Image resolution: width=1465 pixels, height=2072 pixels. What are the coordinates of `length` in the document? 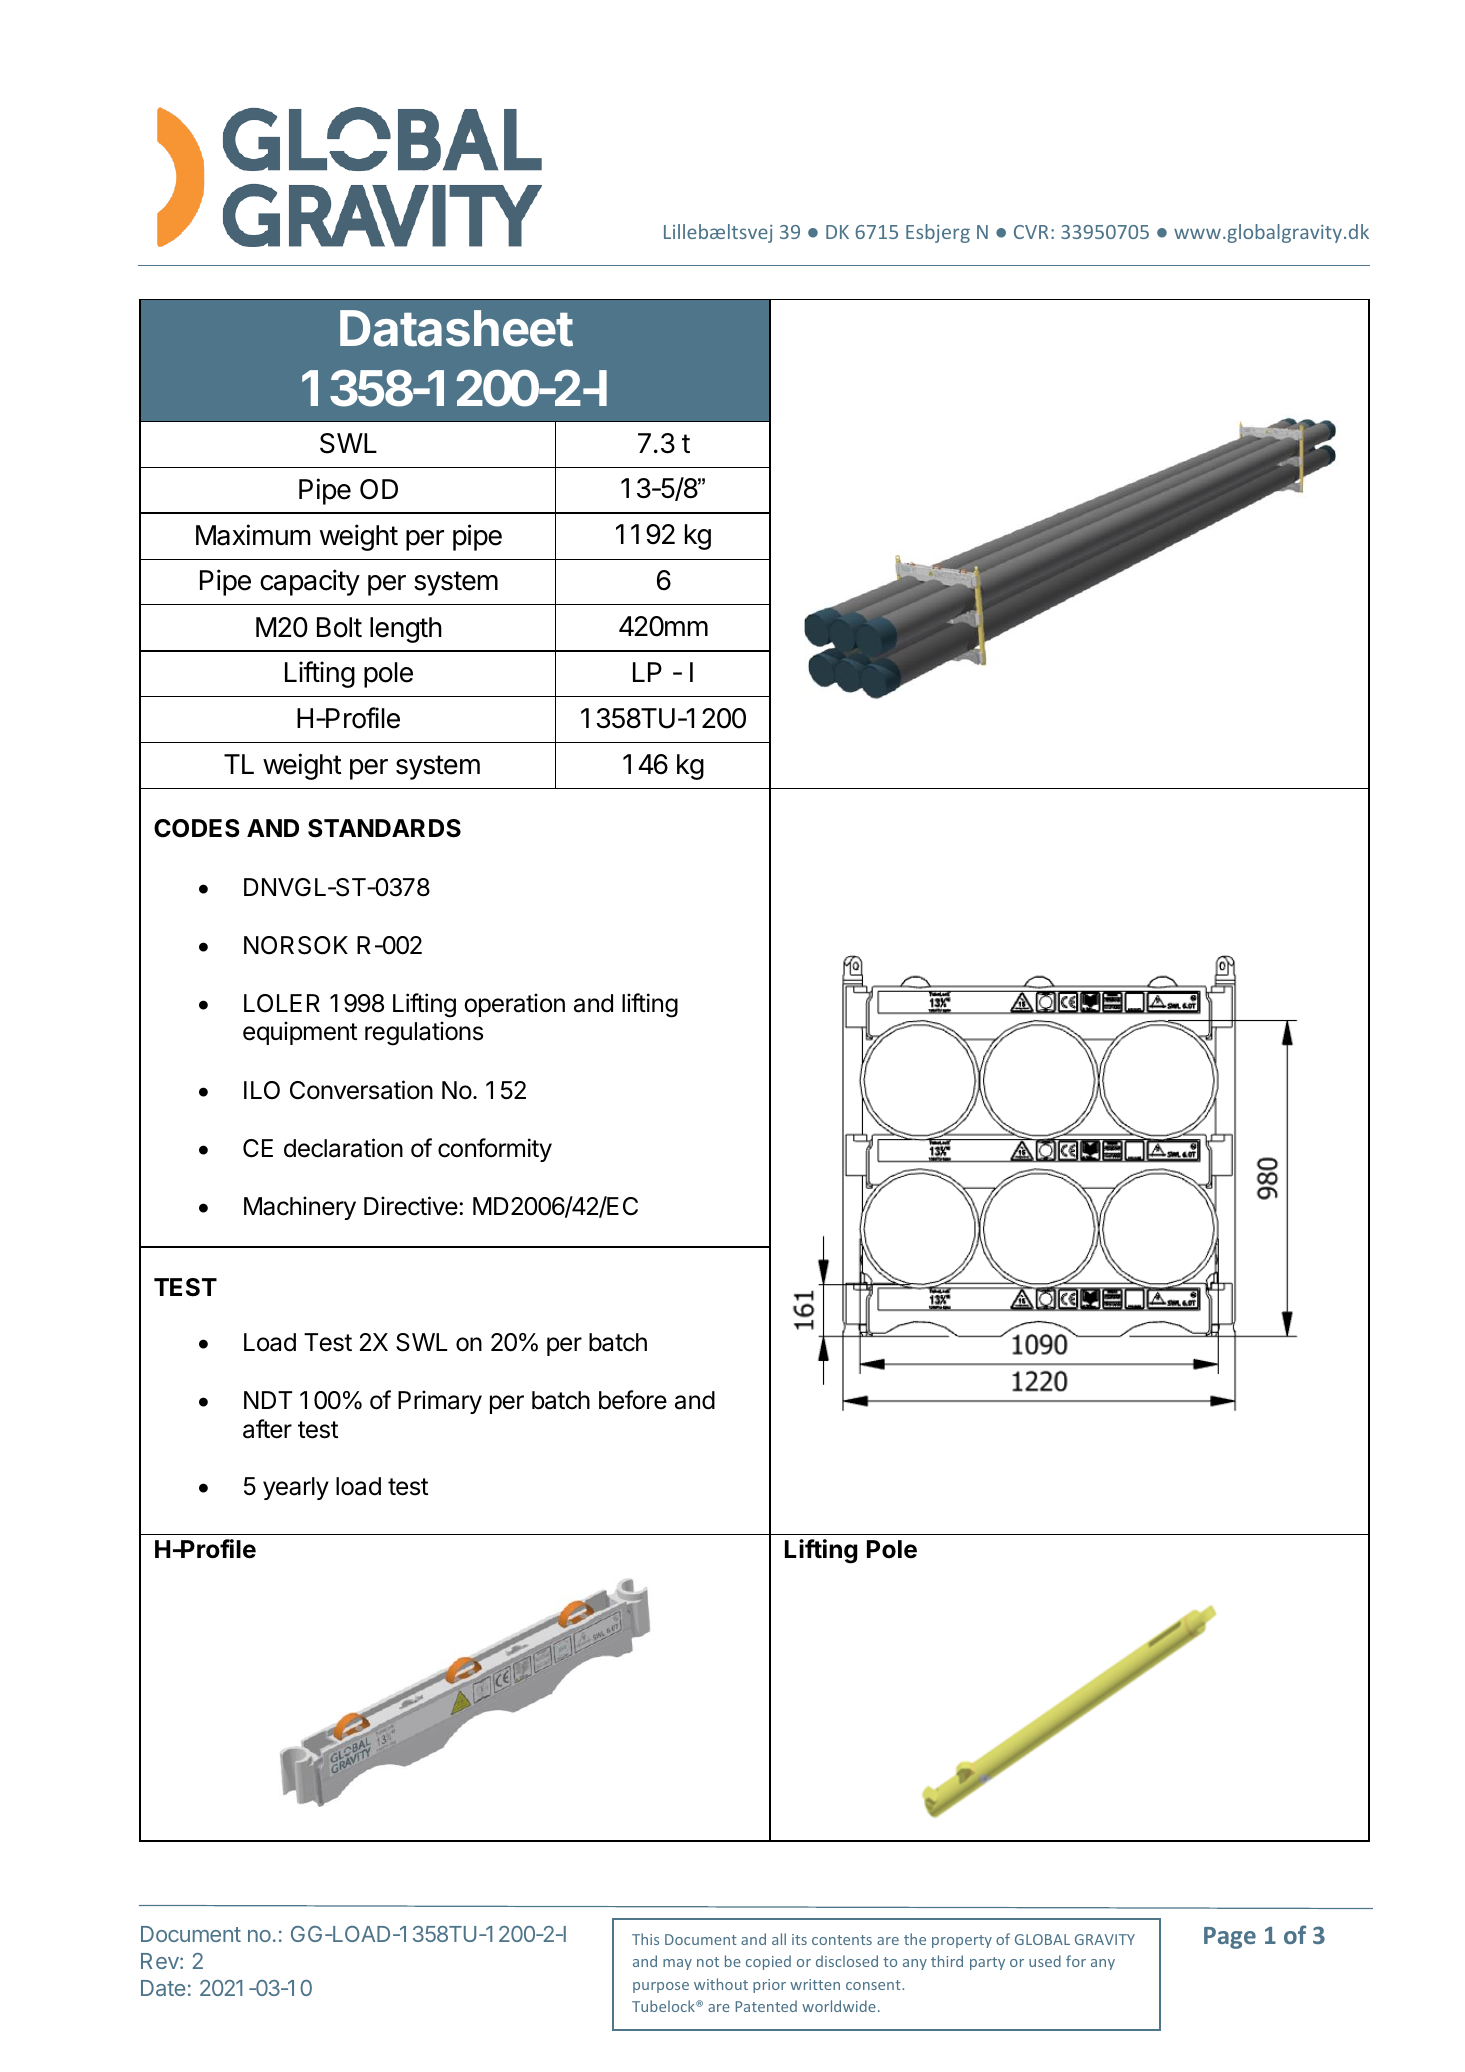 It's located at (406, 630).
